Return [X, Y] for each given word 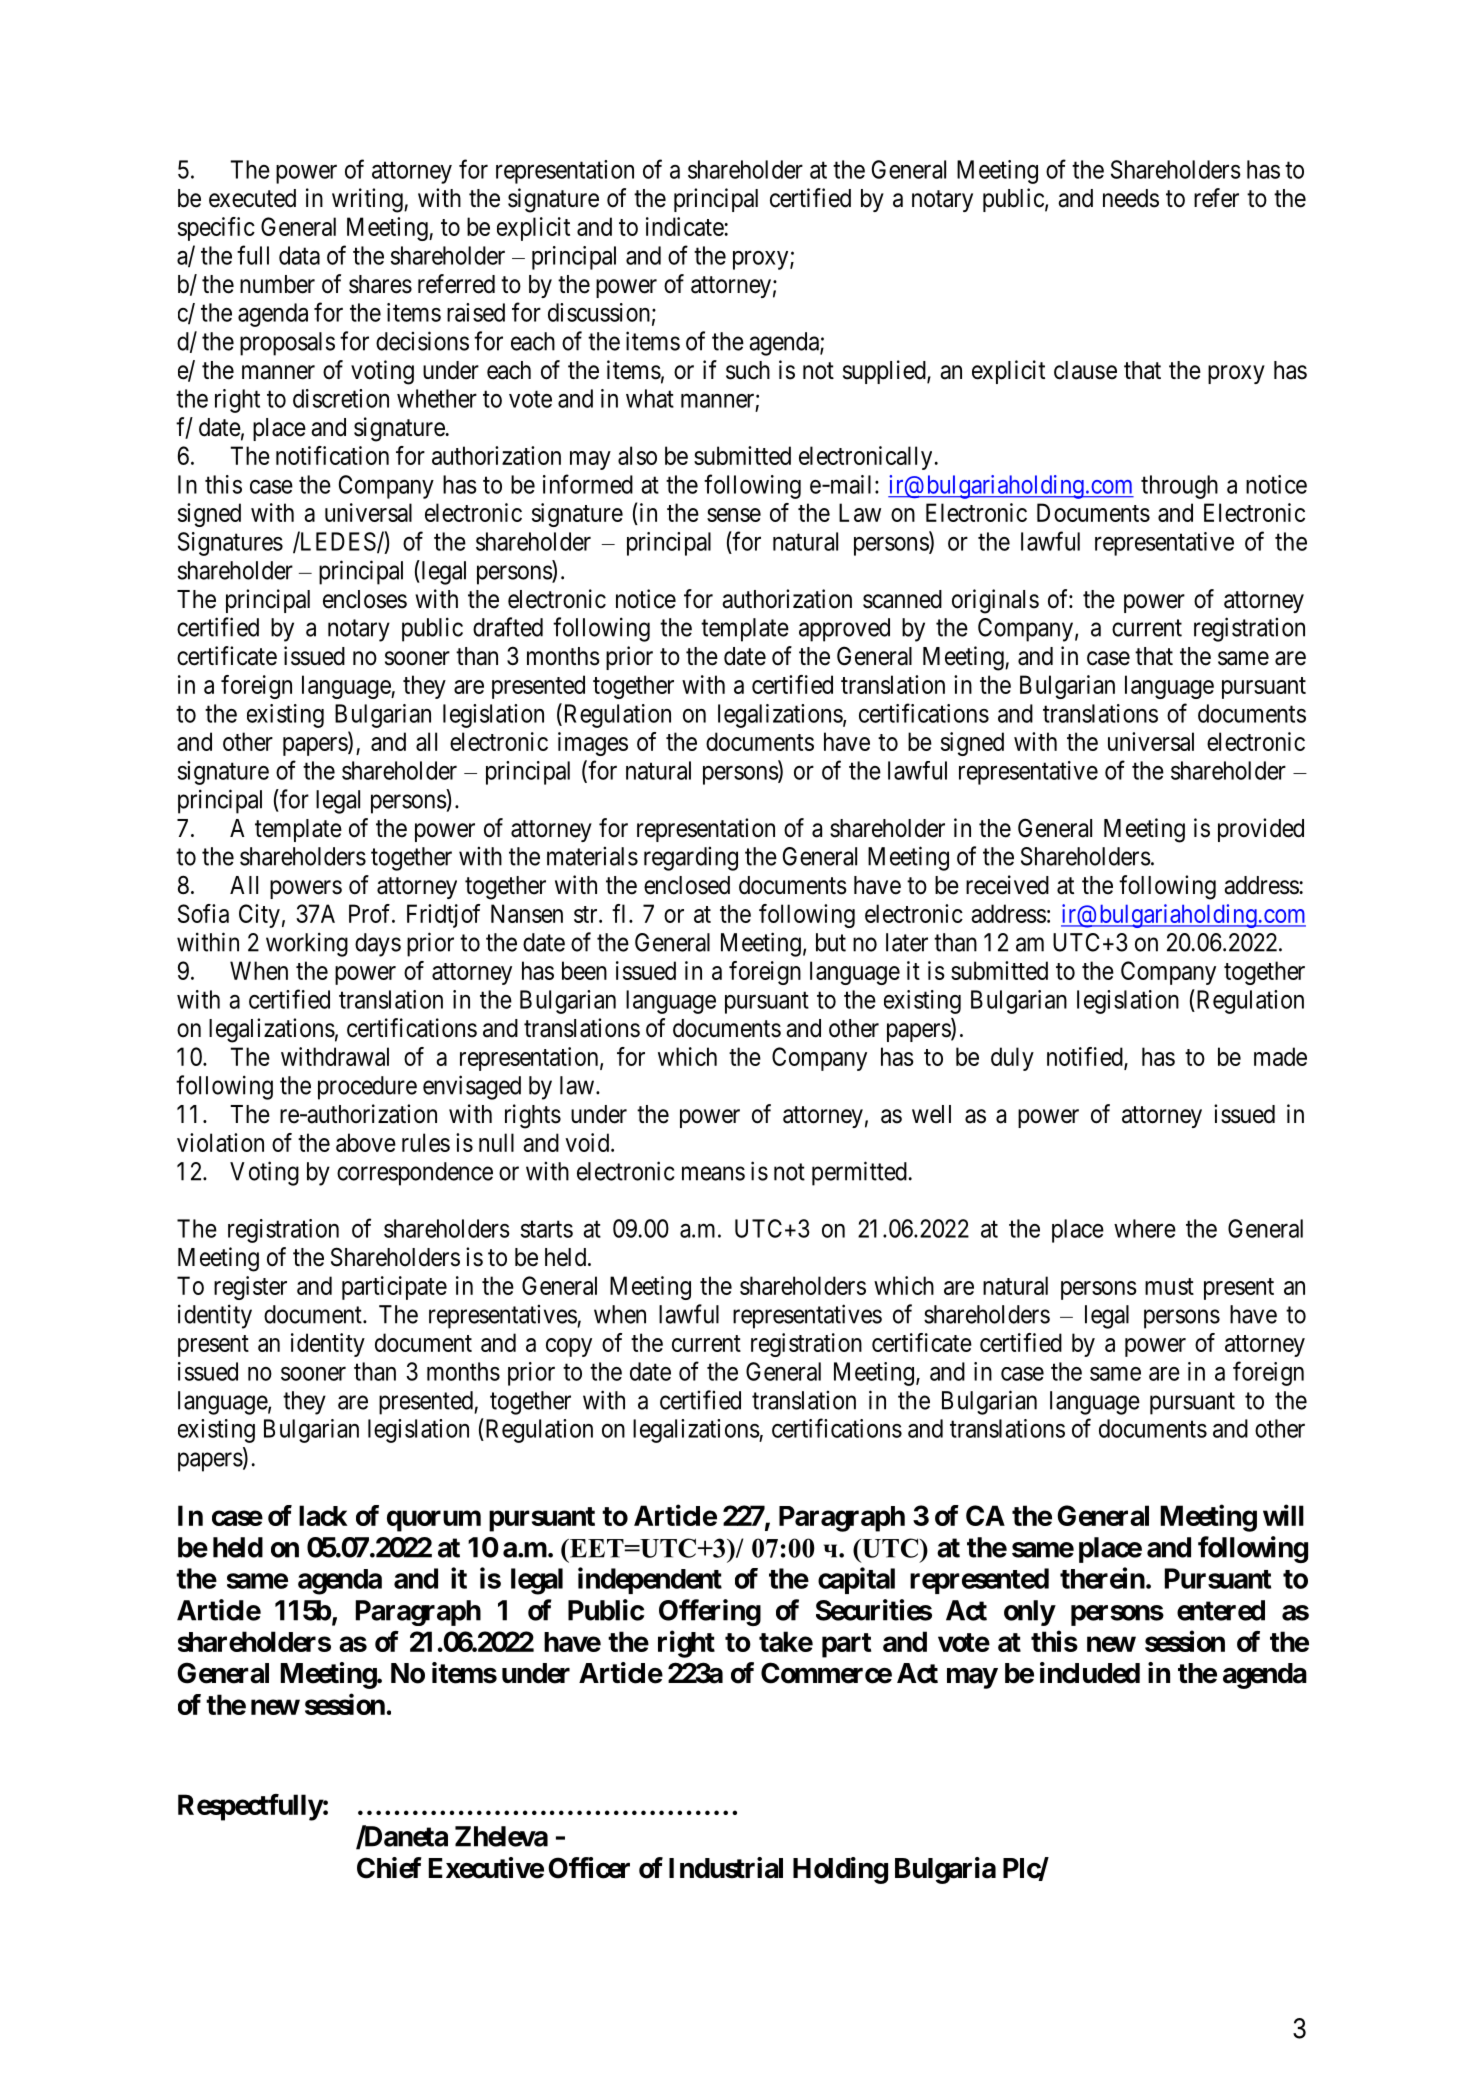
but [831, 942]
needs [1131, 198]
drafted [508, 627]
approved [844, 630]
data [299, 255]
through [1179, 487]
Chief [389, 1868]
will [1283, 1515]
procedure [367, 1088]
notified [1086, 1058]
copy [569, 1347]
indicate [685, 226]
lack [323, 1515]
